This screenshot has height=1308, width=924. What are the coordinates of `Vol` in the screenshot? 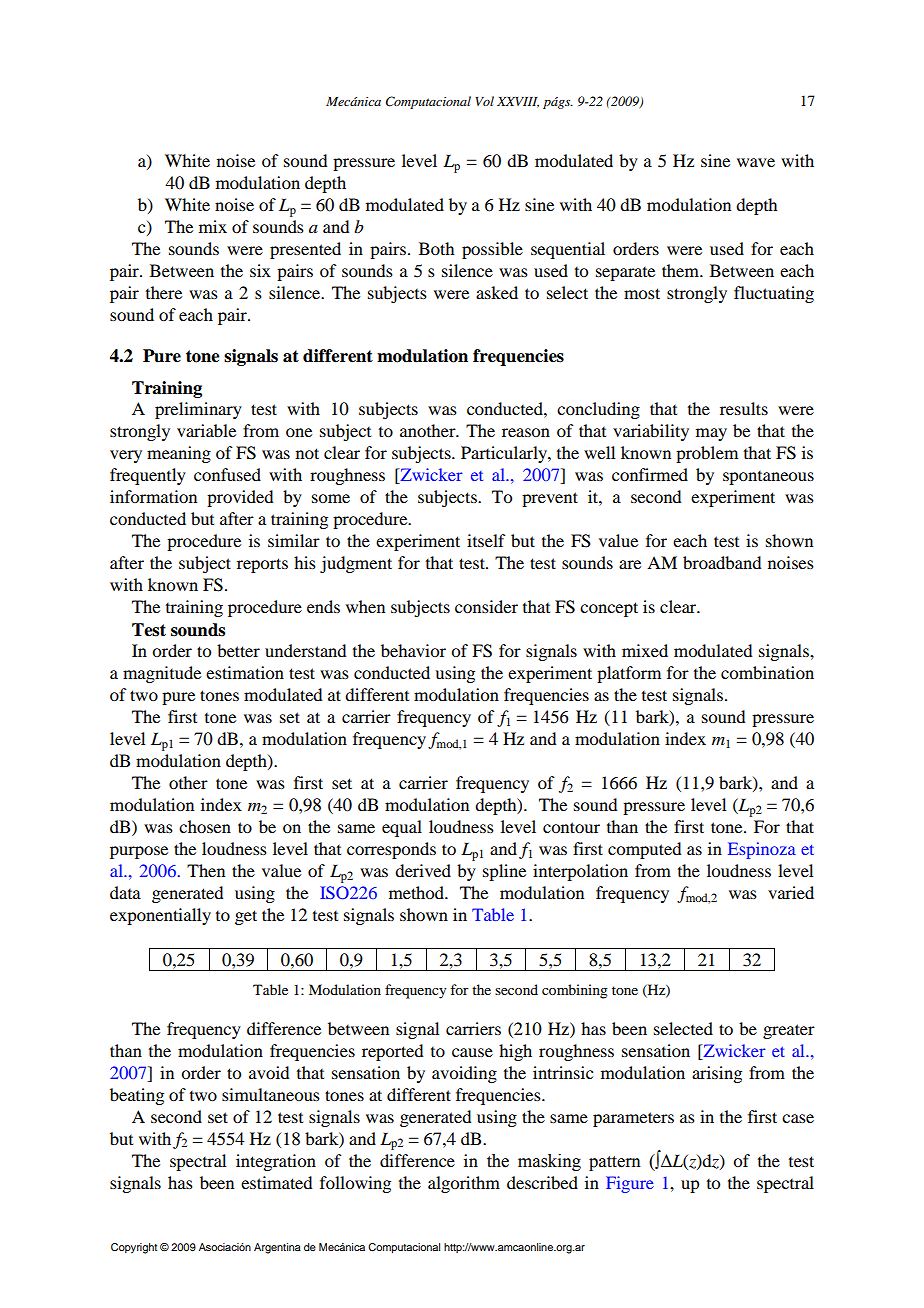 It's located at (484, 101).
